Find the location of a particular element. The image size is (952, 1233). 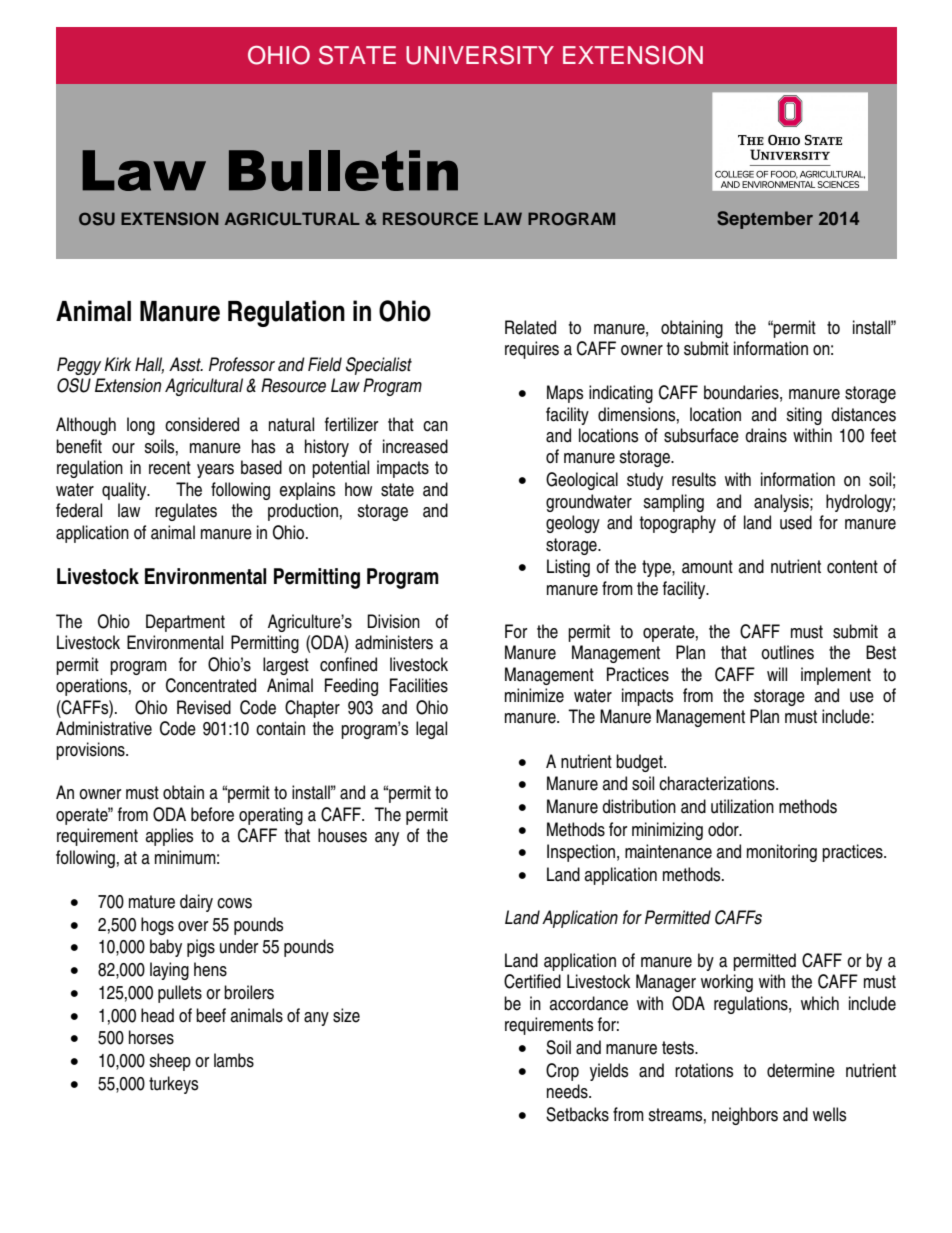

can is located at coordinates (435, 426).
